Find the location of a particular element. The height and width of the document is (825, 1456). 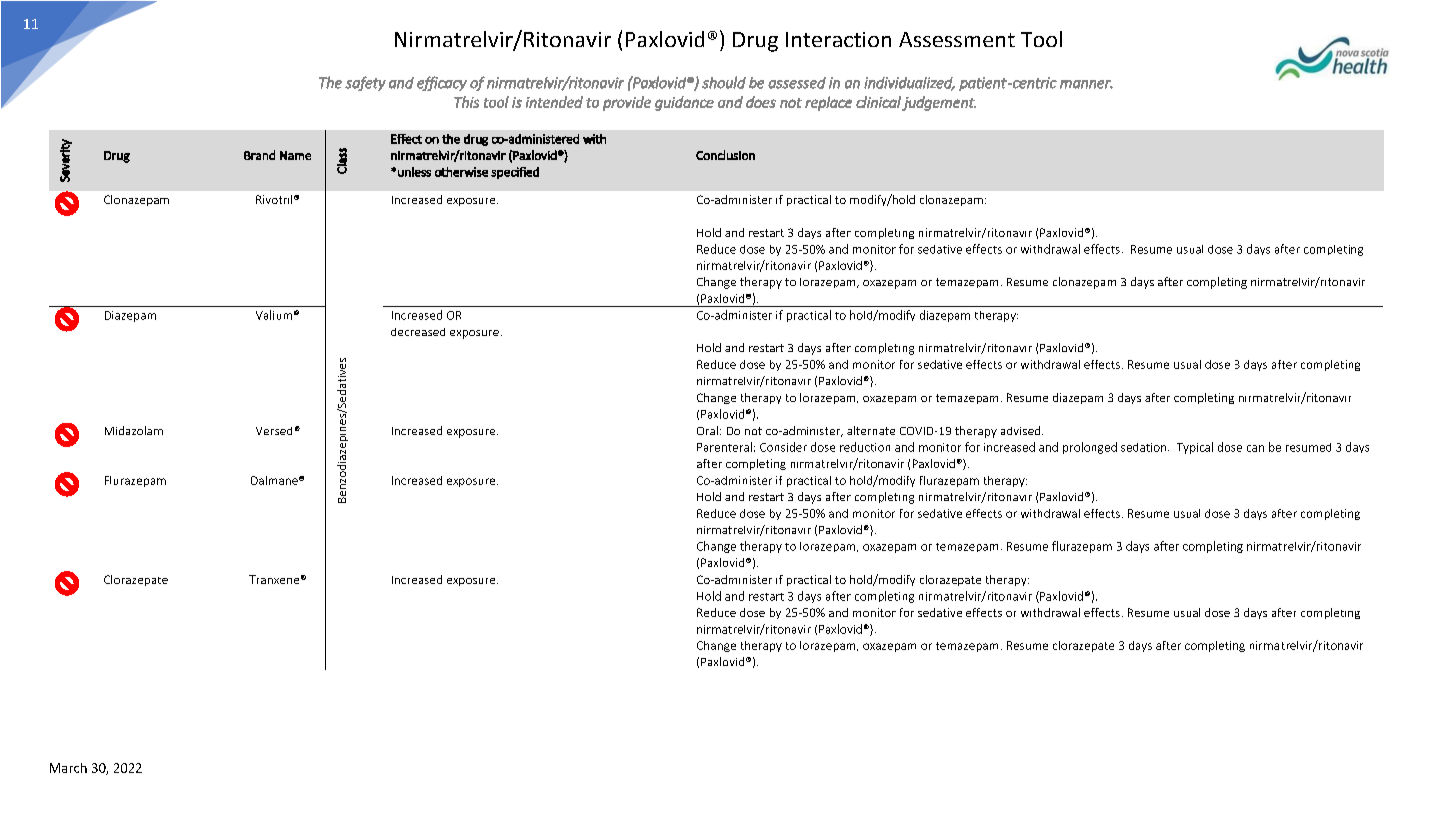

safety is located at coordinates (365, 83).
